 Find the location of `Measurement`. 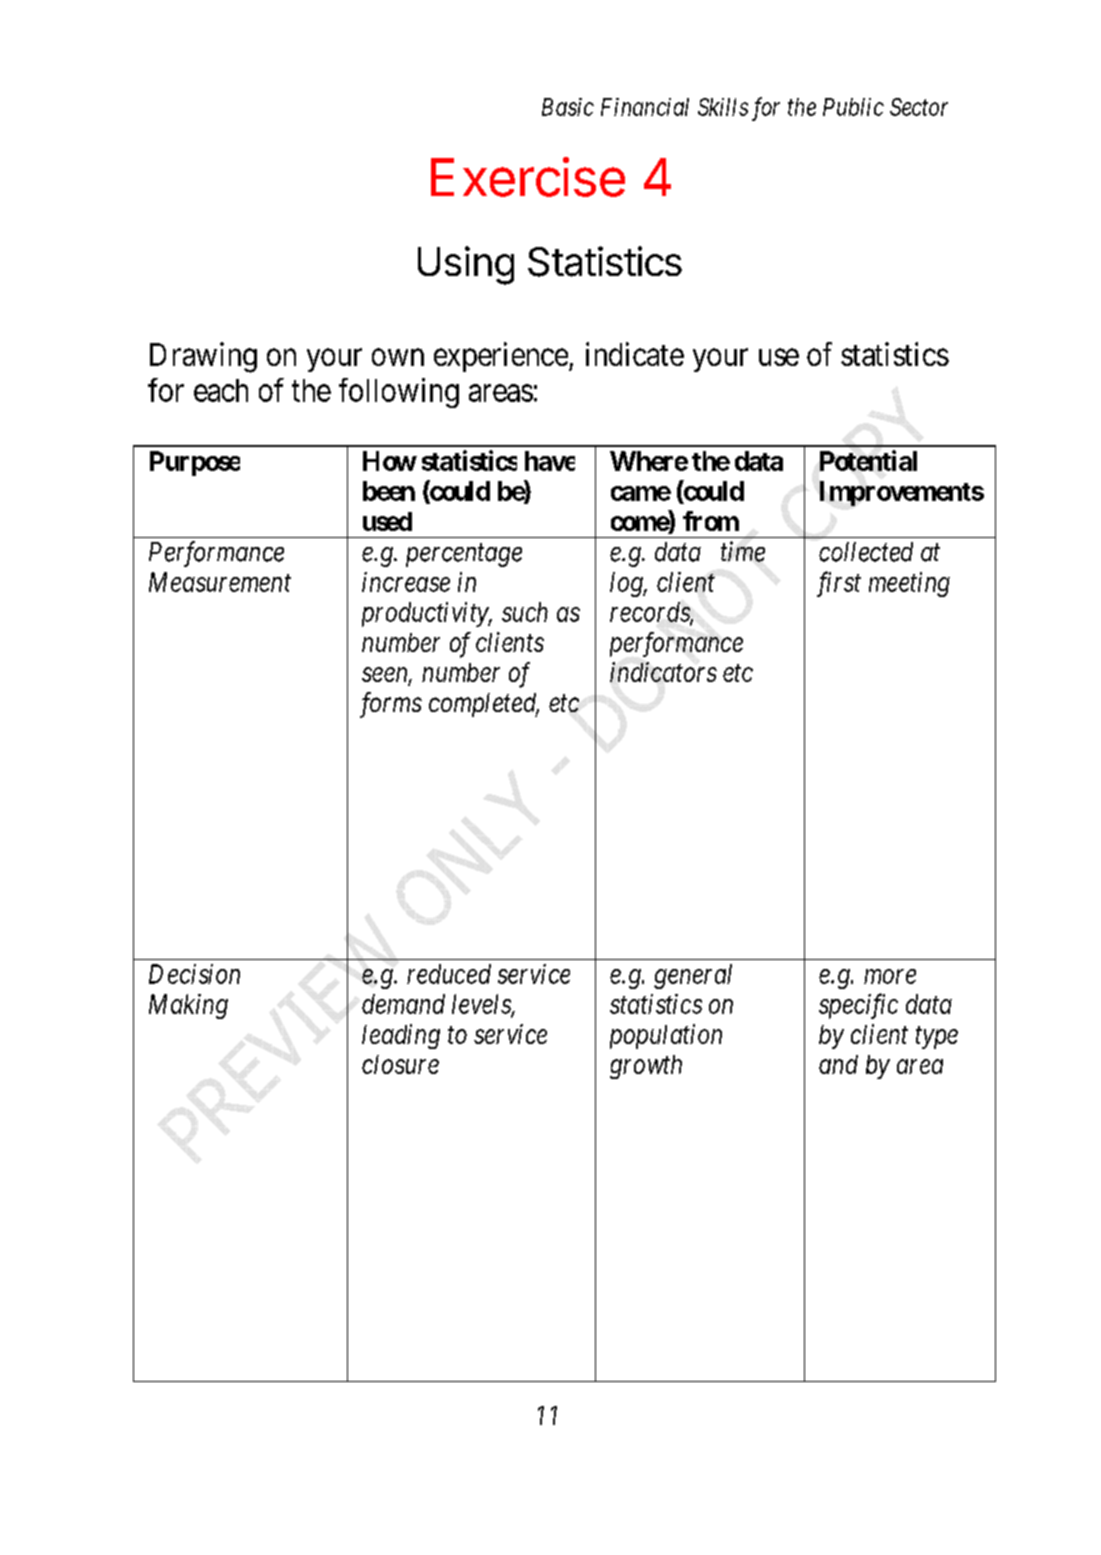

Measurement is located at coordinates (220, 582).
